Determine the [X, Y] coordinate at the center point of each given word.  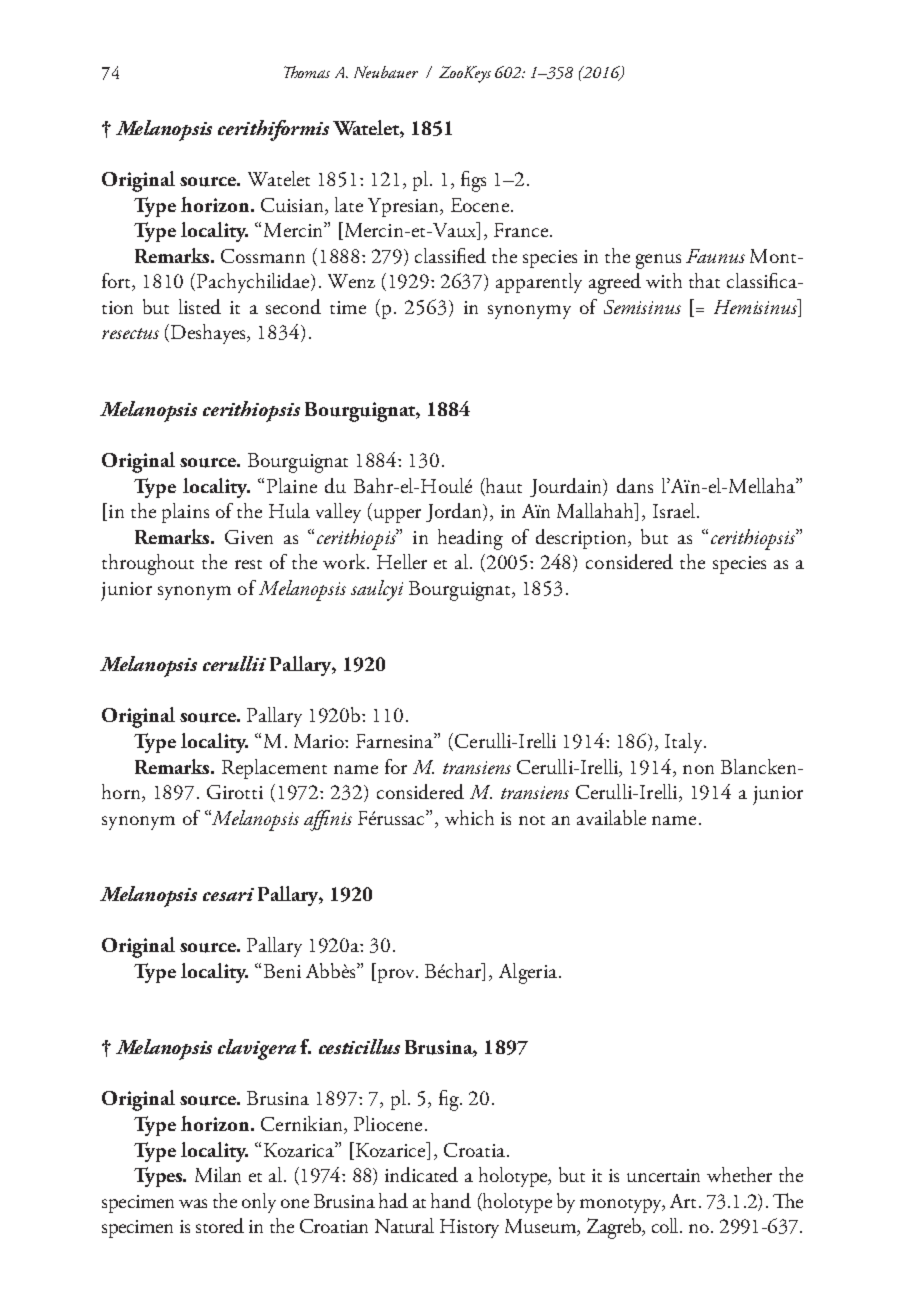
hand [451, 1200]
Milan [218, 1174]
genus [658, 261]
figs [473, 181]
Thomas [307, 72]
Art [683, 1201]
